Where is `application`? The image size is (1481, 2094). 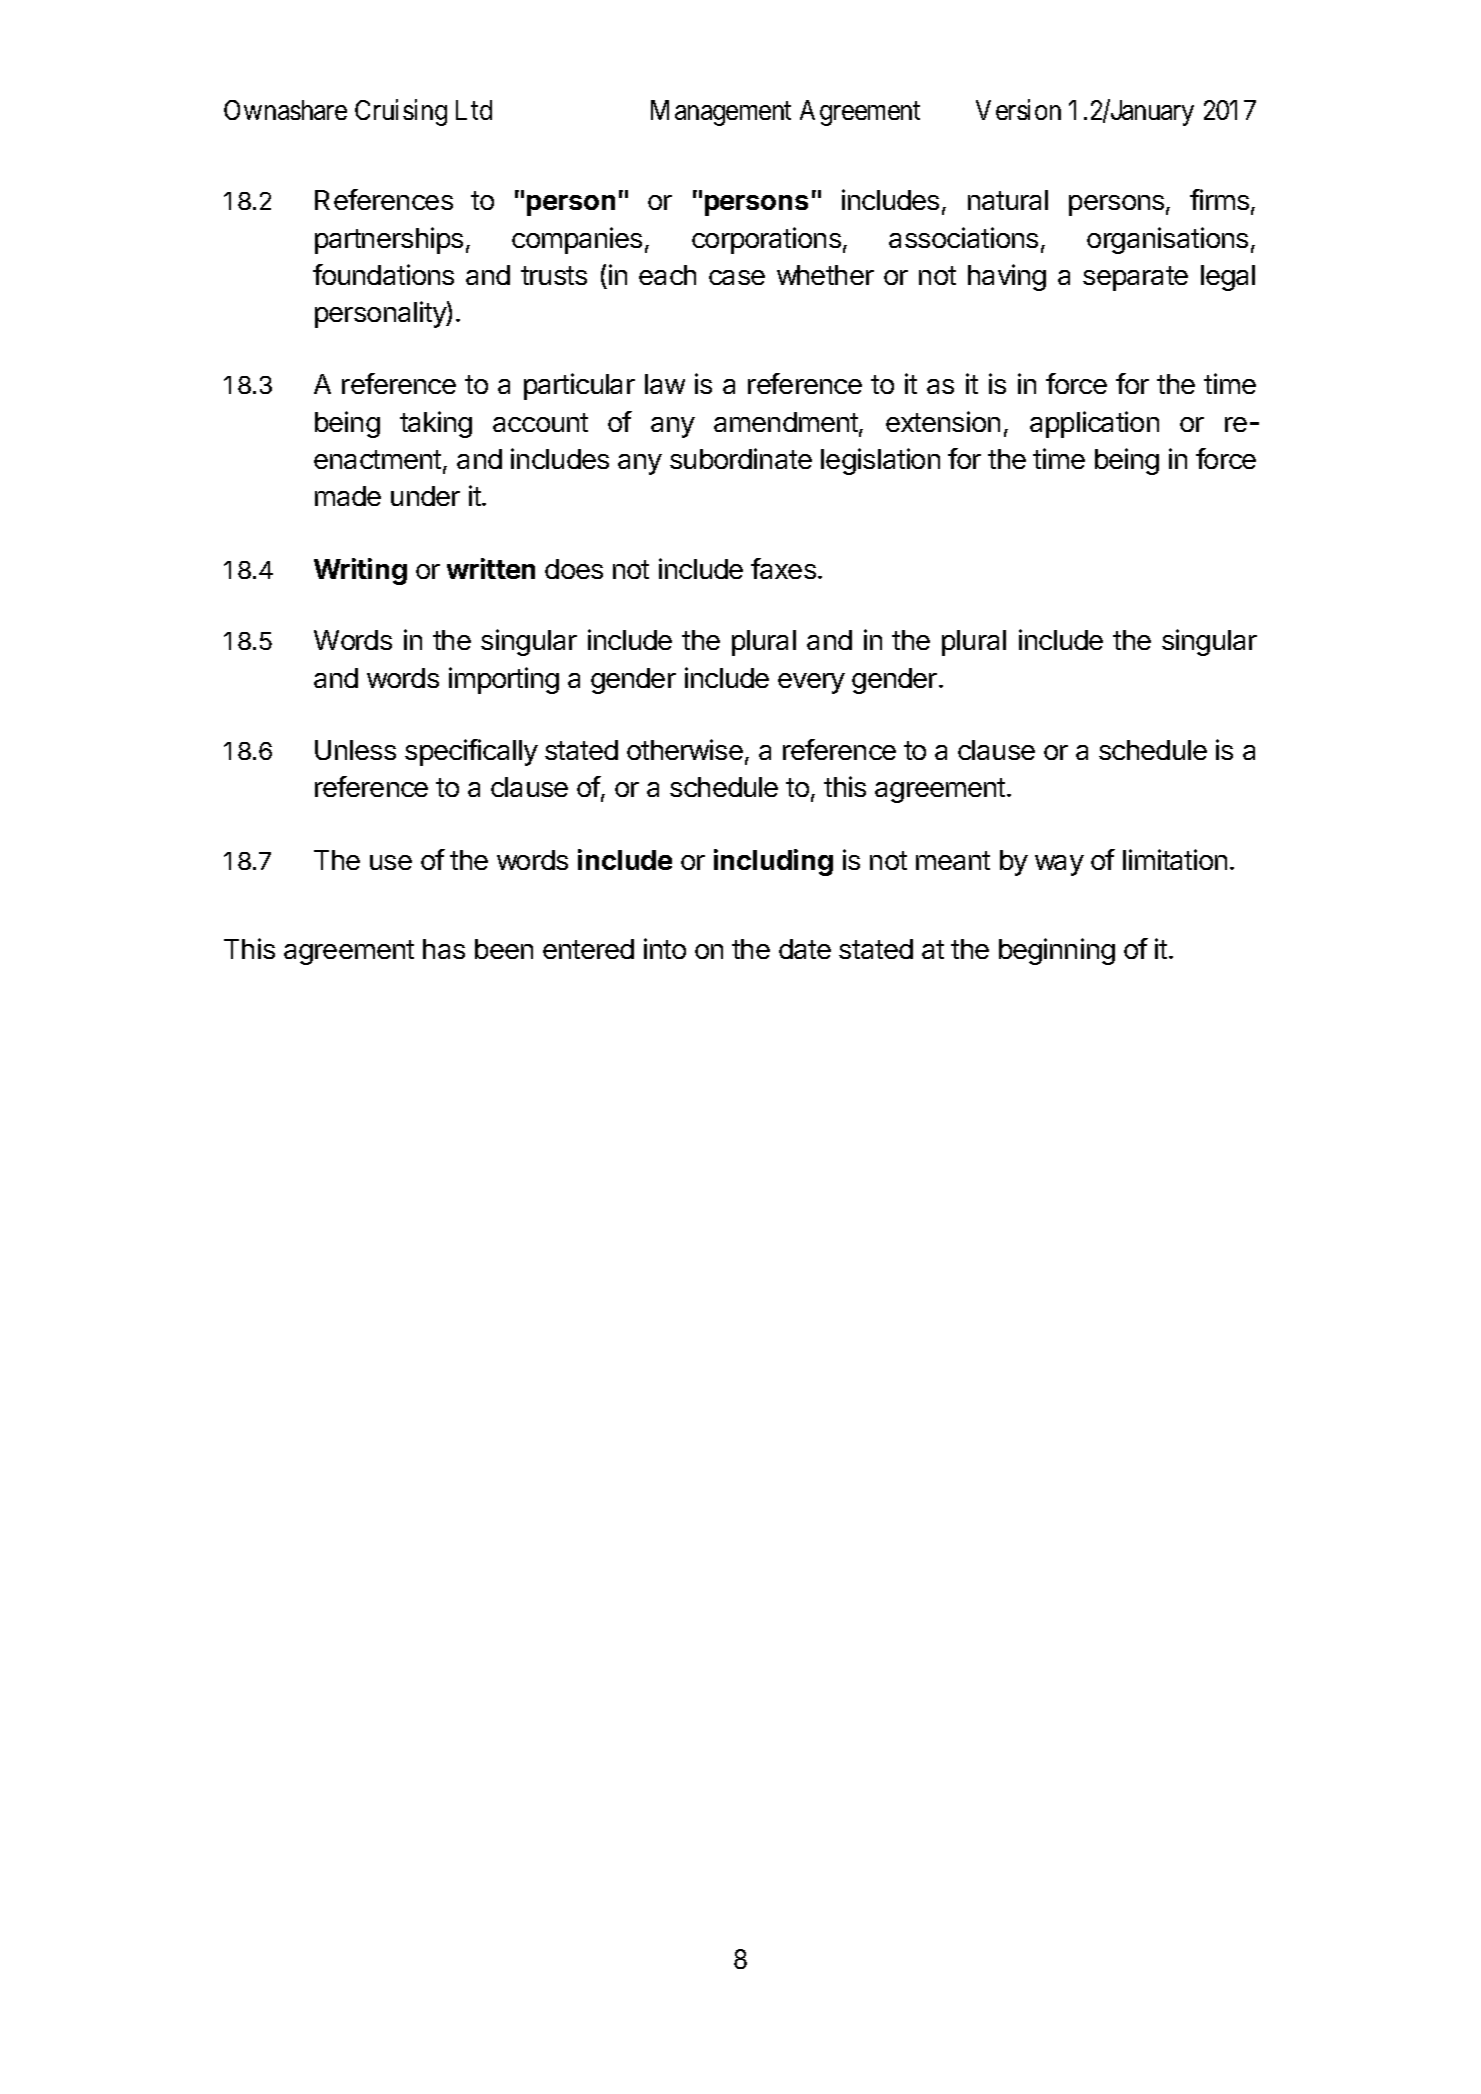 application is located at coordinates (1094, 424).
